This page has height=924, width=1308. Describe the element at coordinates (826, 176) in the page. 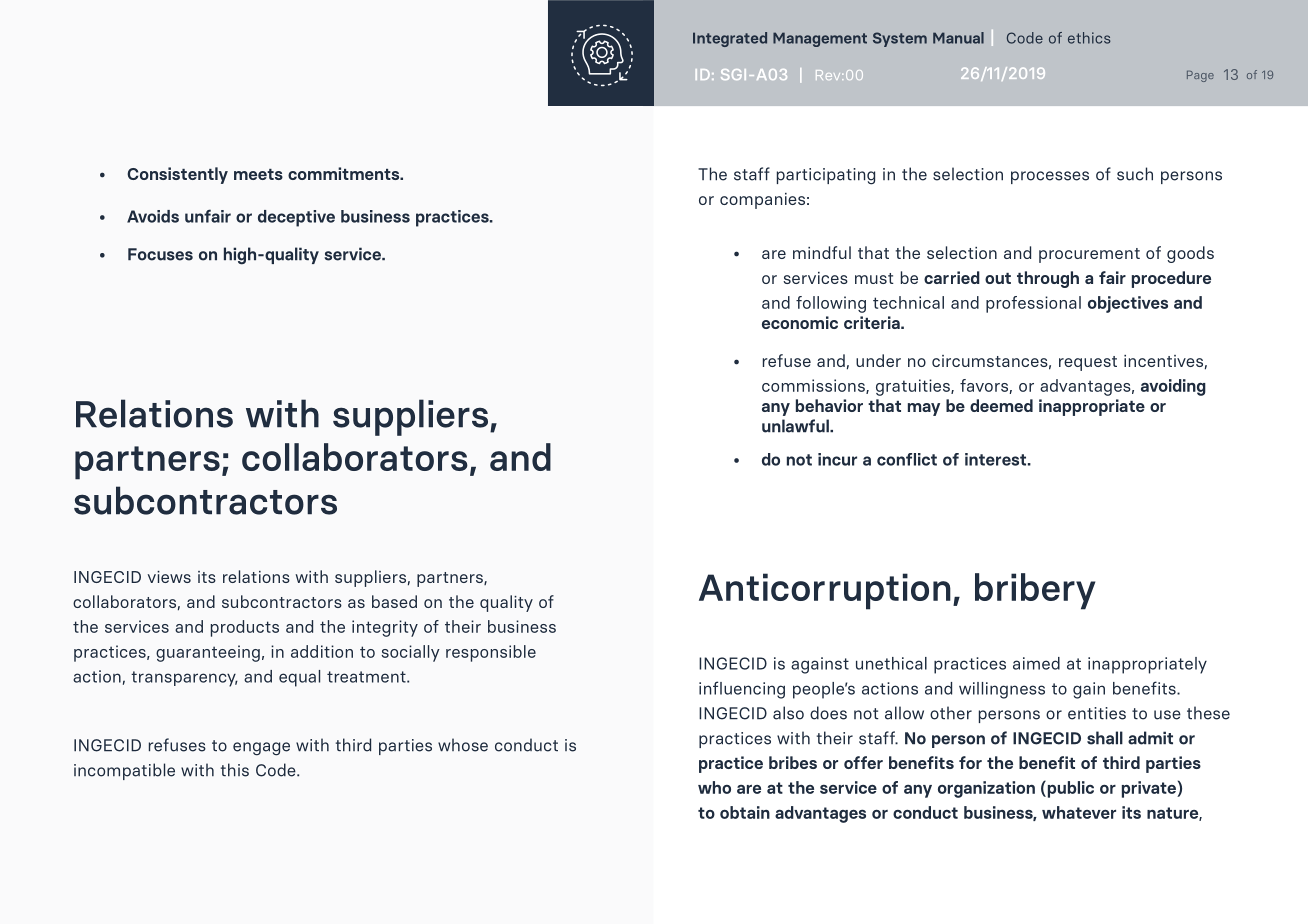

I see `participating` at that location.
